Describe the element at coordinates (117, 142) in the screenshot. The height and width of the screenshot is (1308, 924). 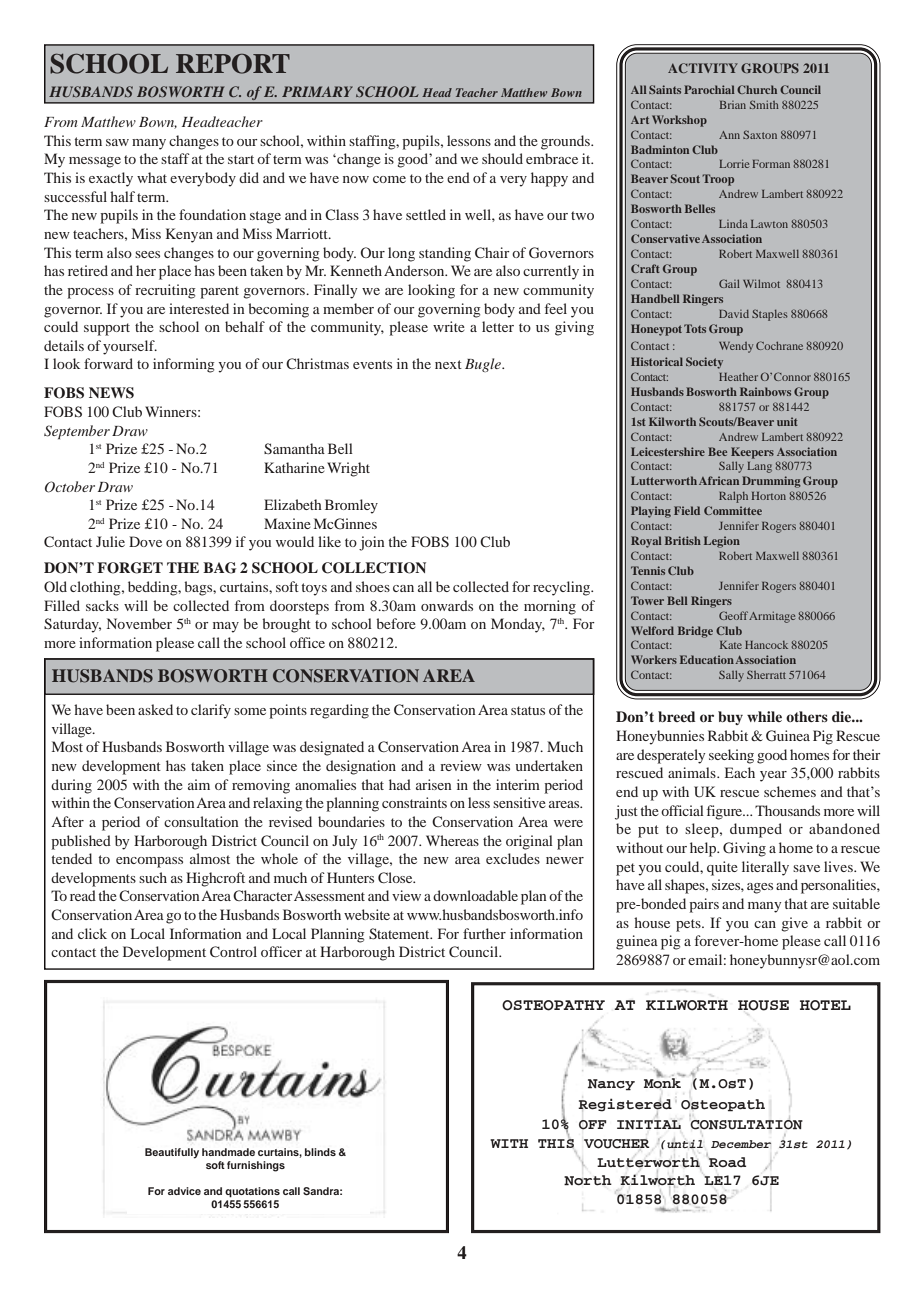
I see `saw` at that location.
